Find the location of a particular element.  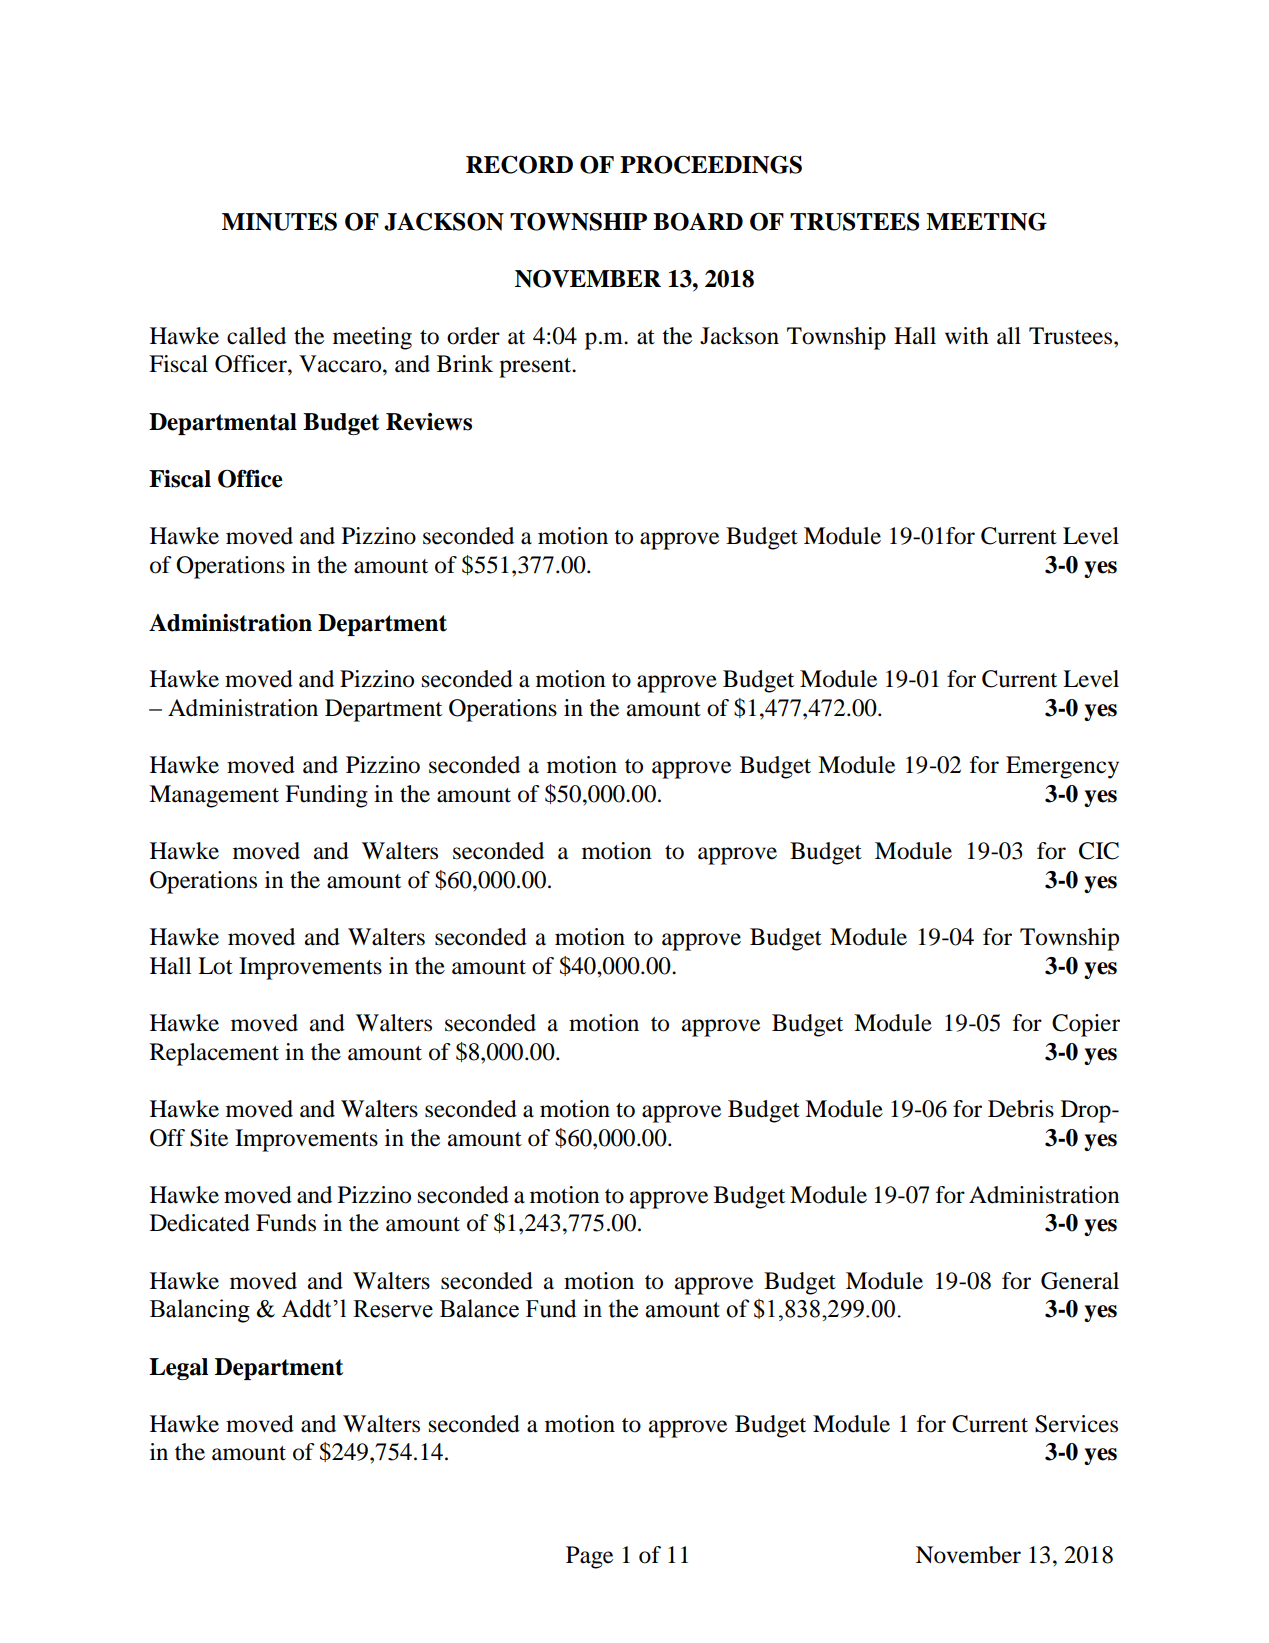

Legal is located at coordinates (178, 1369).
